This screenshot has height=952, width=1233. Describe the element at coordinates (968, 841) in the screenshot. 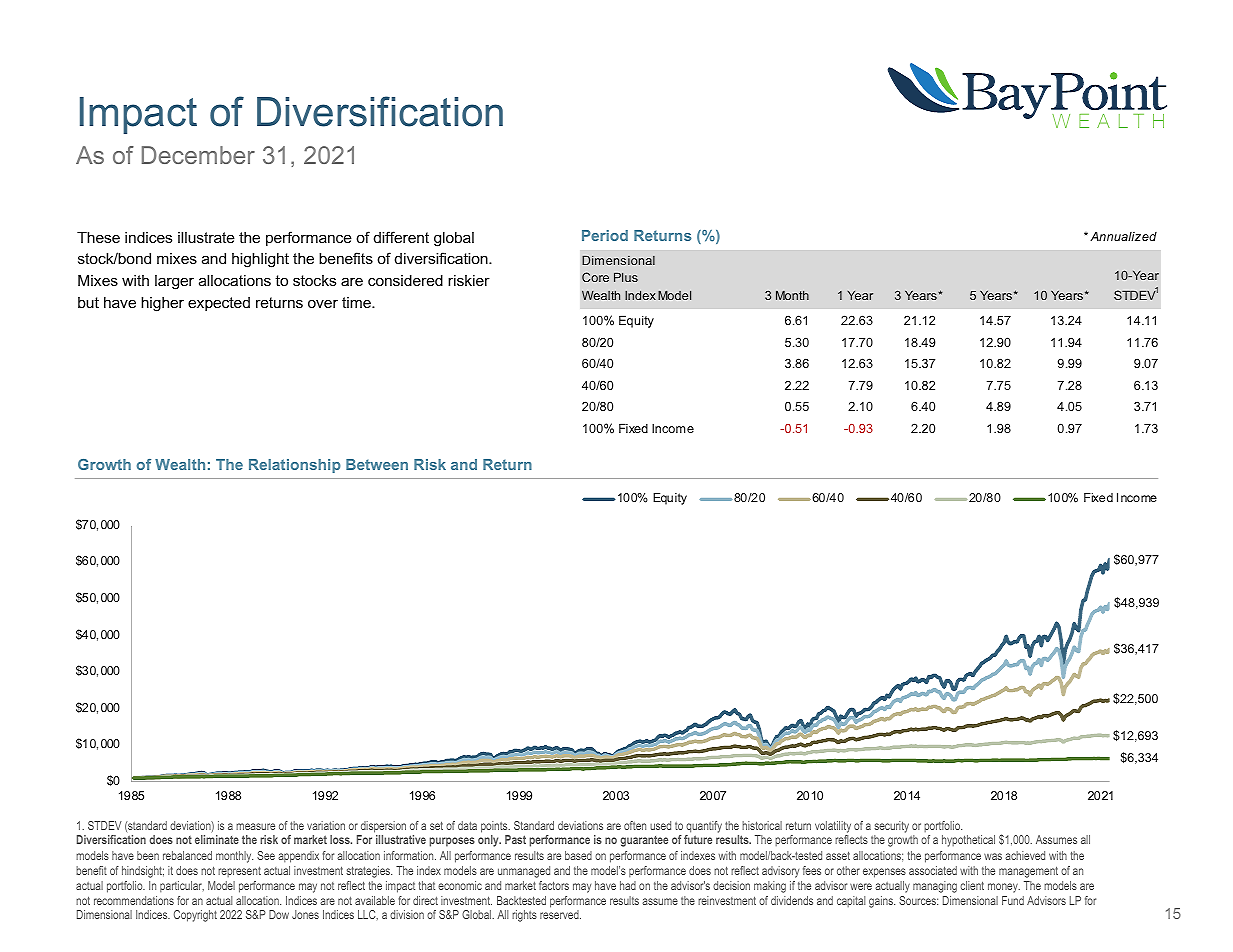

I see `hypothetical` at that location.
